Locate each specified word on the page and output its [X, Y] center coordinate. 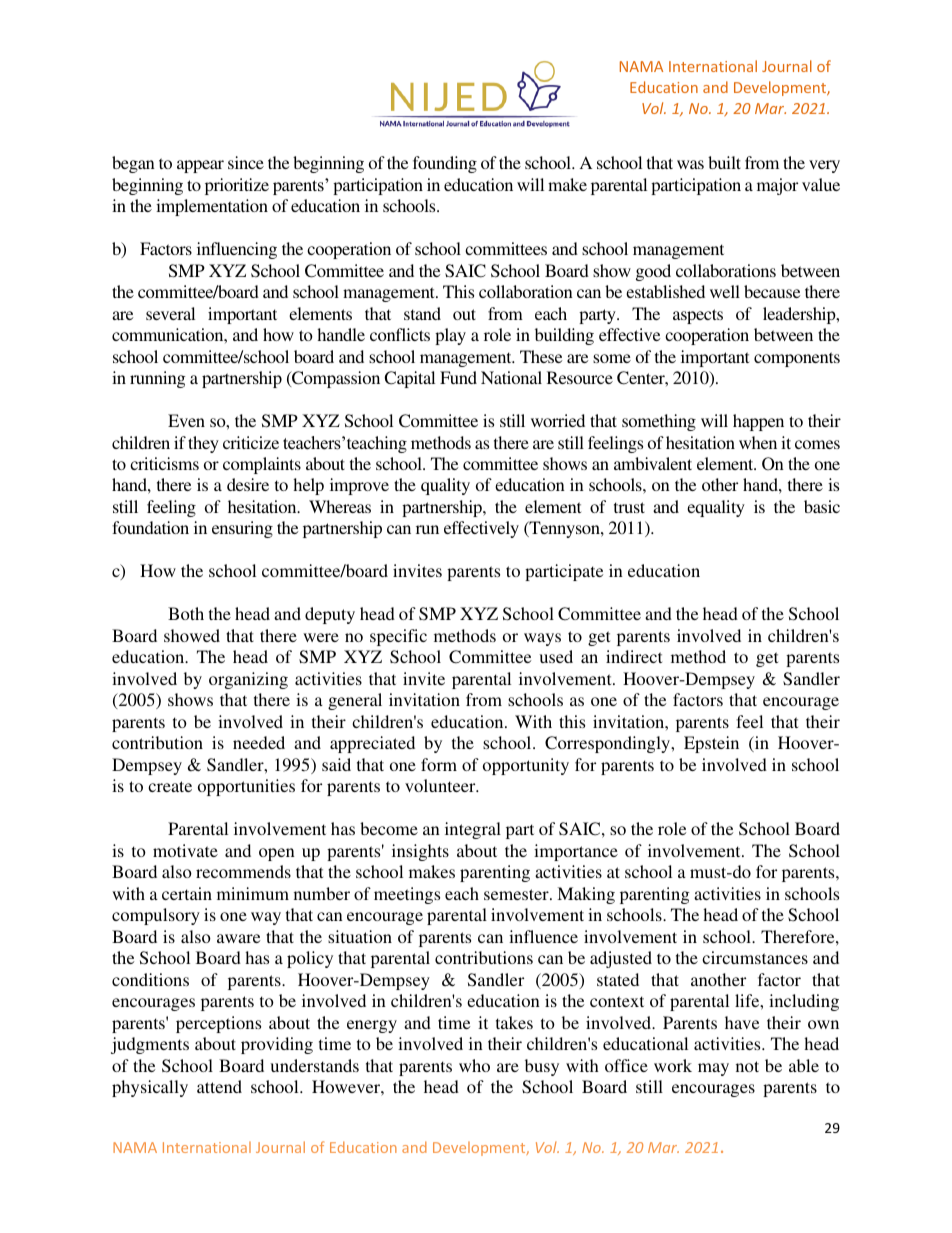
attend [219, 1086]
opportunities [246, 787]
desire [248, 484]
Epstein [711, 744]
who [474, 1065]
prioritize [237, 186]
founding [445, 164]
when [758, 442]
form [439, 764]
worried [558, 420]
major [777, 186]
